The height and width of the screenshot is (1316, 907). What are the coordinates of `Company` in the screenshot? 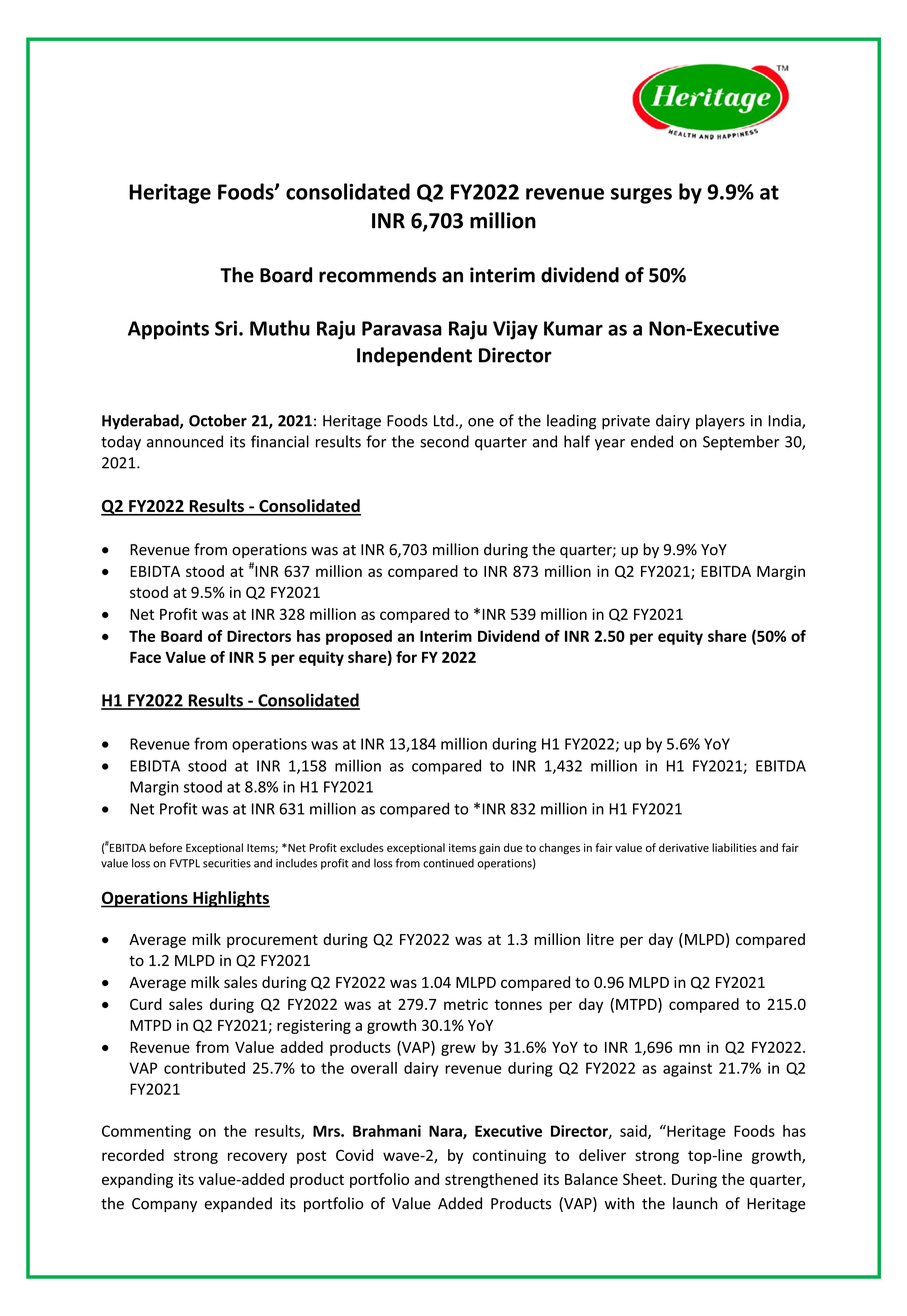 It's located at (164, 1205).
